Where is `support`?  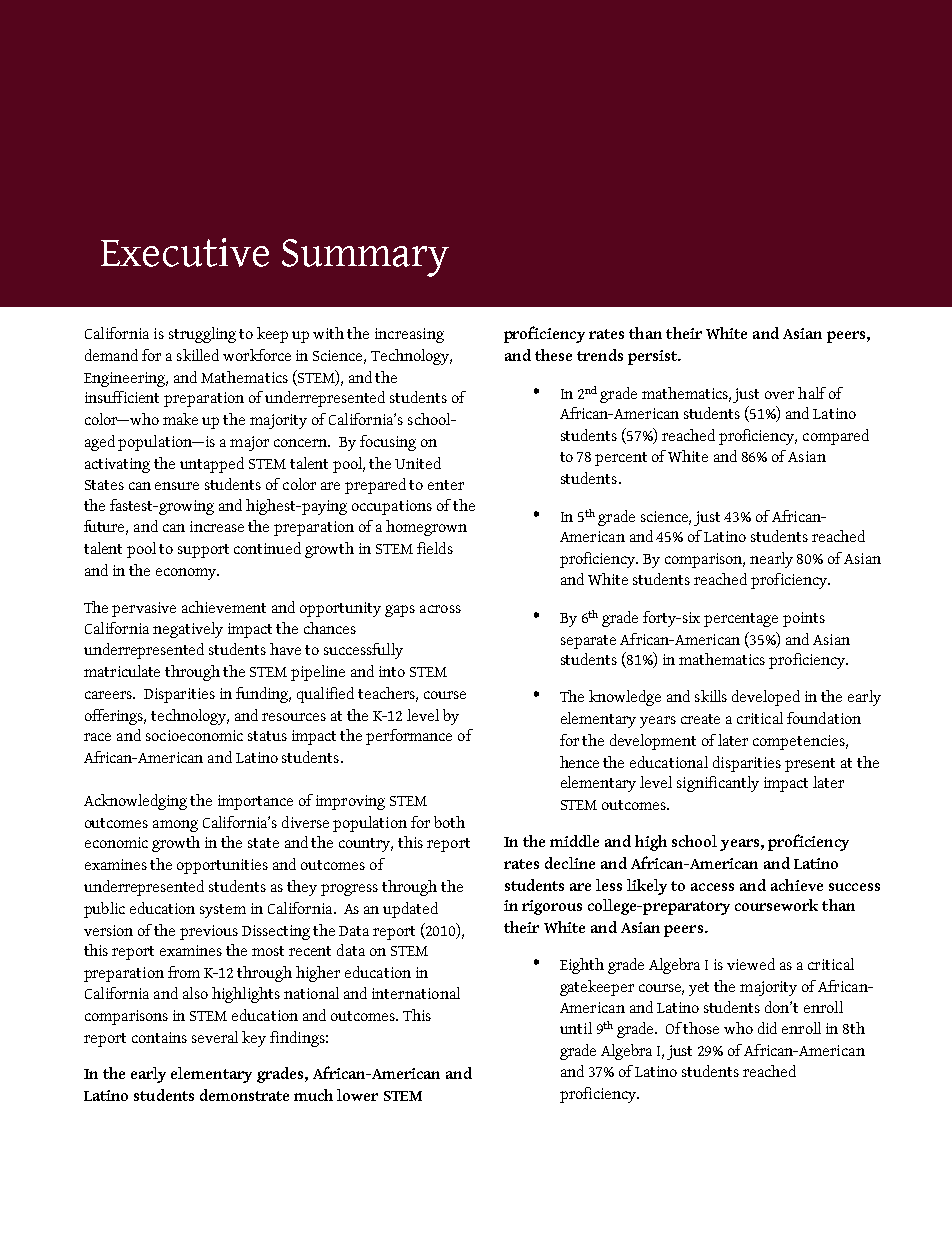
support is located at coordinates (203, 551).
